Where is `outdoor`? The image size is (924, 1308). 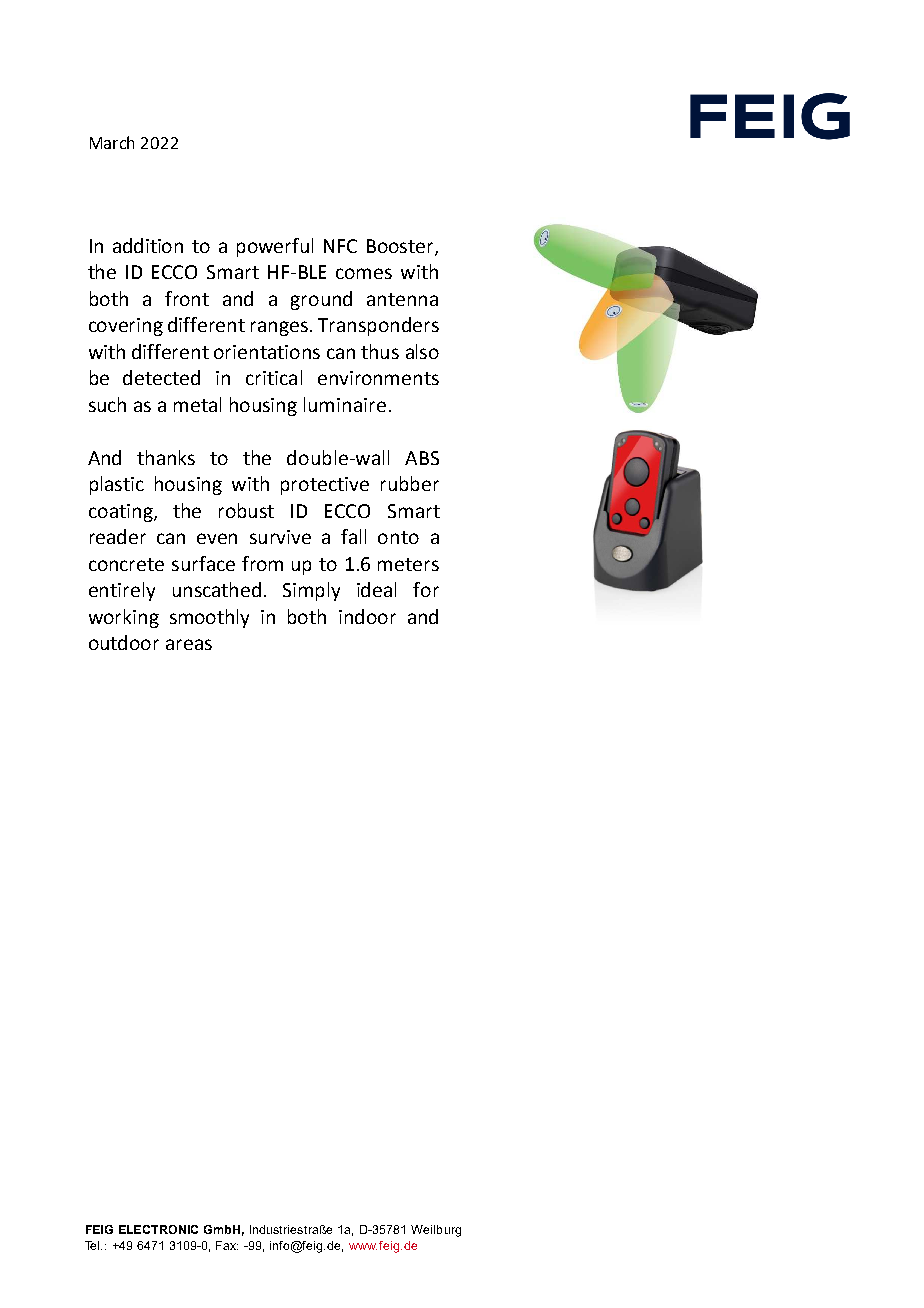
outdoor is located at coordinates (124, 642).
